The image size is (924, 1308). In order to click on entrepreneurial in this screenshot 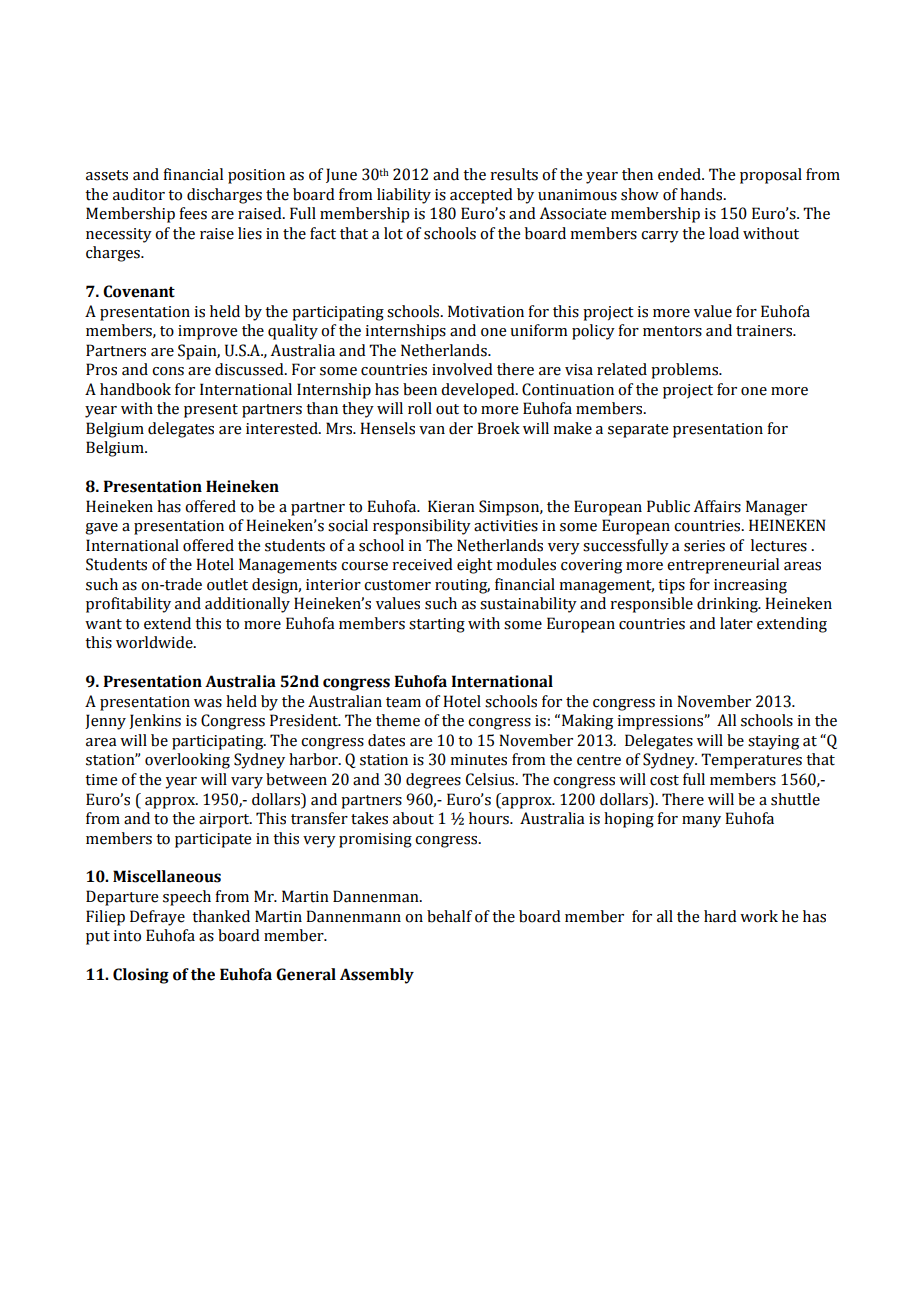, I will do `click(723, 566)`.
